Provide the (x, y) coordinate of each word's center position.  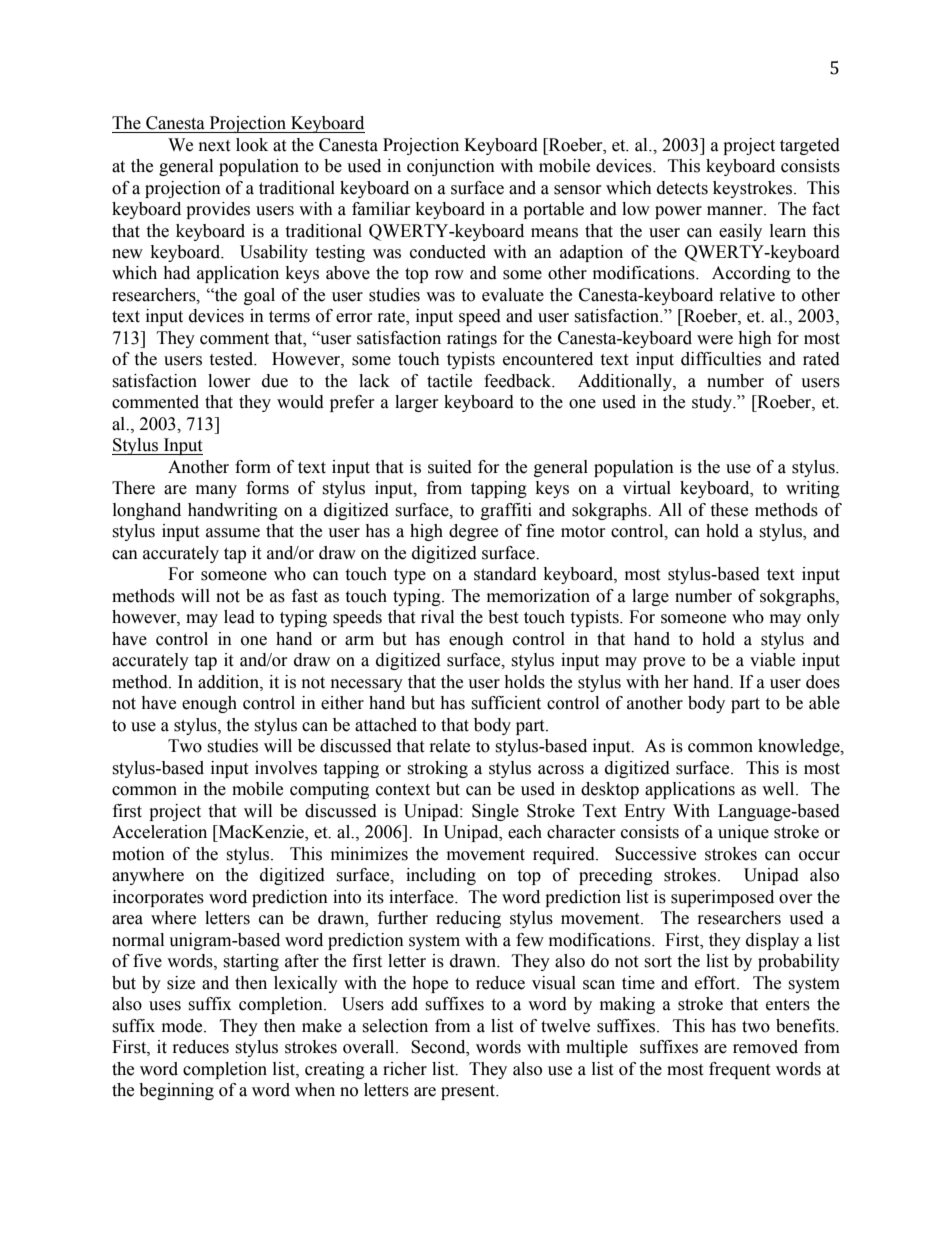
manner (736, 211)
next (214, 146)
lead (239, 617)
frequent (739, 1070)
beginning (176, 1091)
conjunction (451, 167)
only (823, 618)
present (469, 1092)
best (503, 617)
